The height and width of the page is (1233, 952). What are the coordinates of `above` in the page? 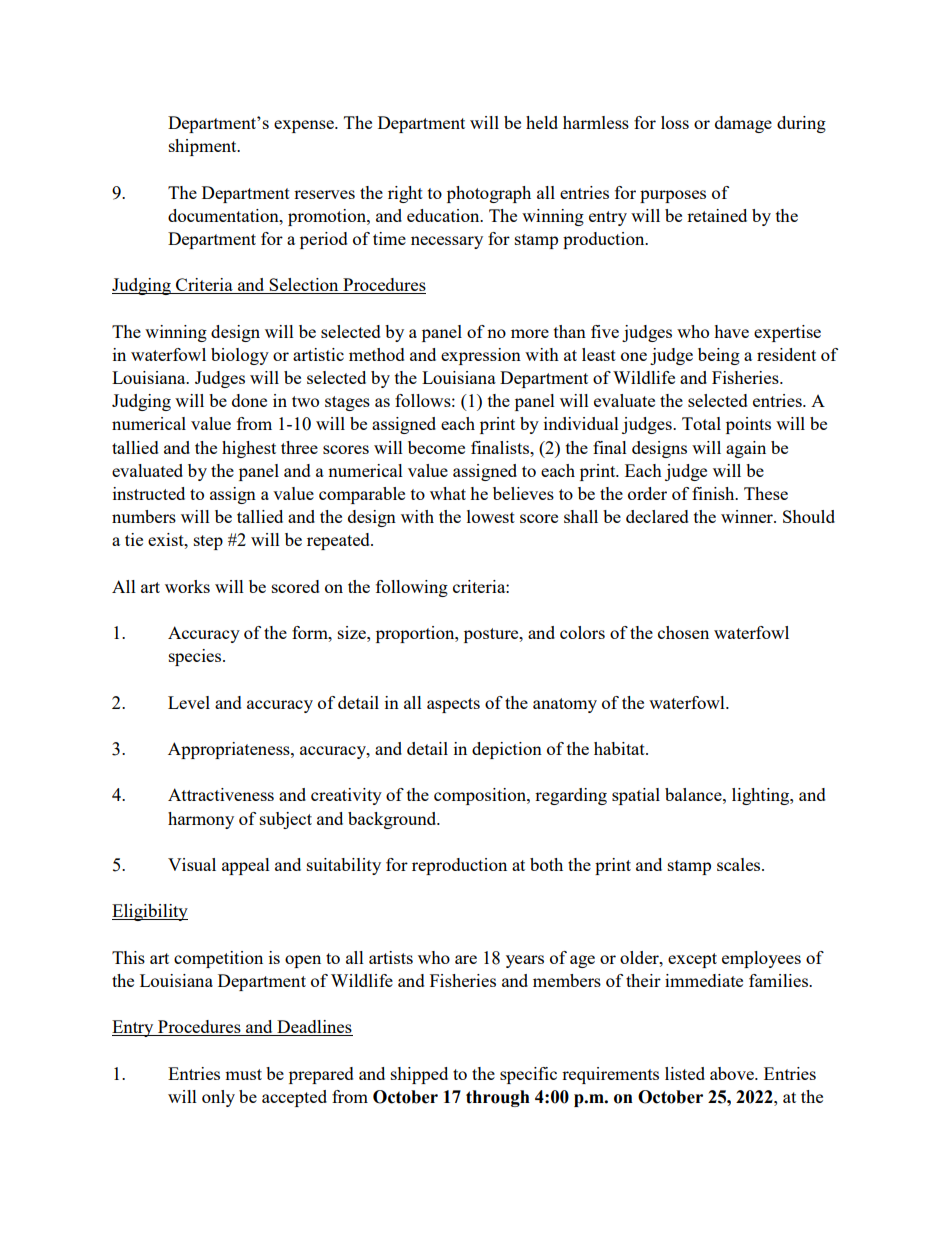 It's located at (733, 1073).
